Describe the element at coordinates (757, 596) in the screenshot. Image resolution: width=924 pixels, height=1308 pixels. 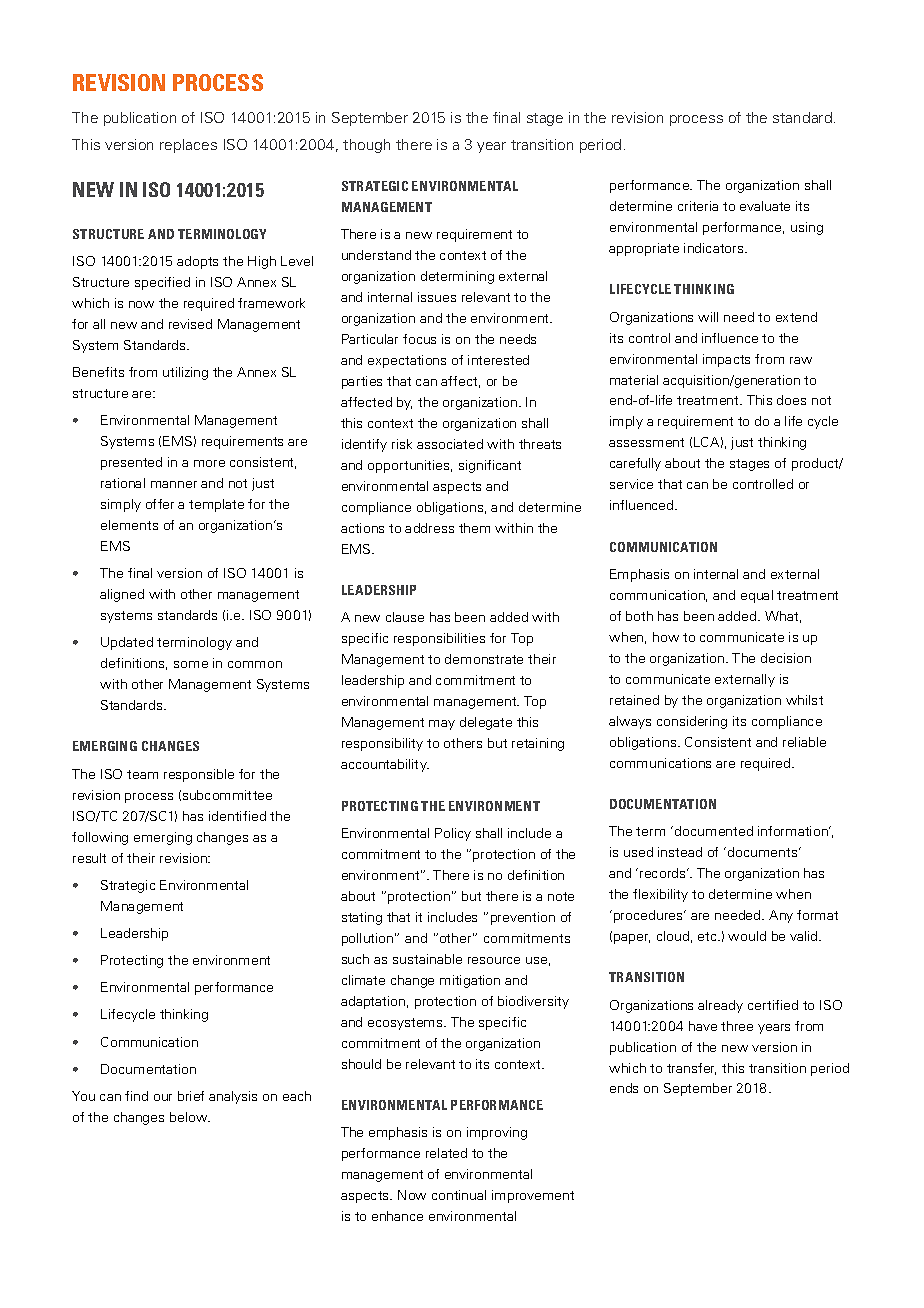
I see `equal` at that location.
